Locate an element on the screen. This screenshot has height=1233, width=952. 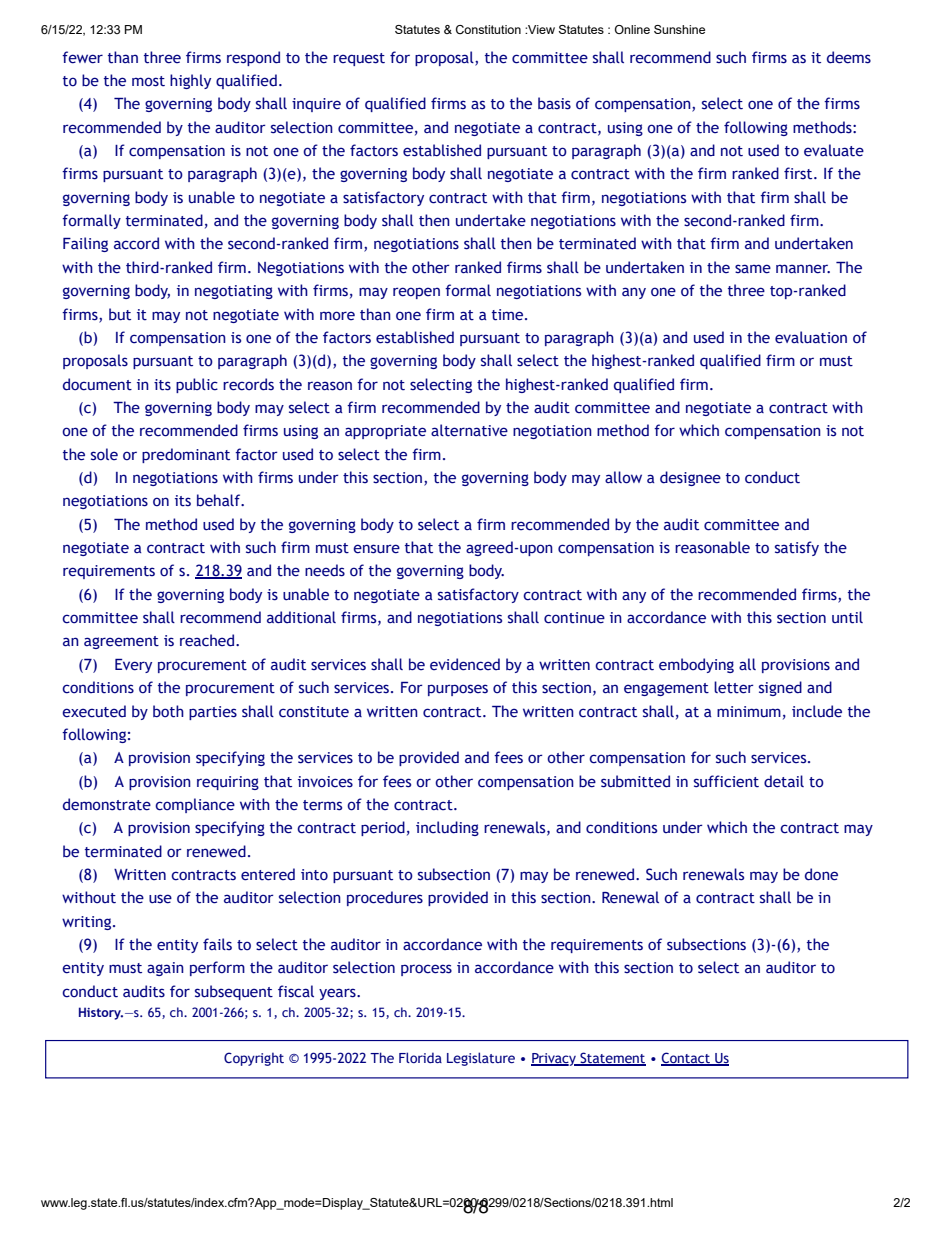
subsequent is located at coordinates (234, 992).
